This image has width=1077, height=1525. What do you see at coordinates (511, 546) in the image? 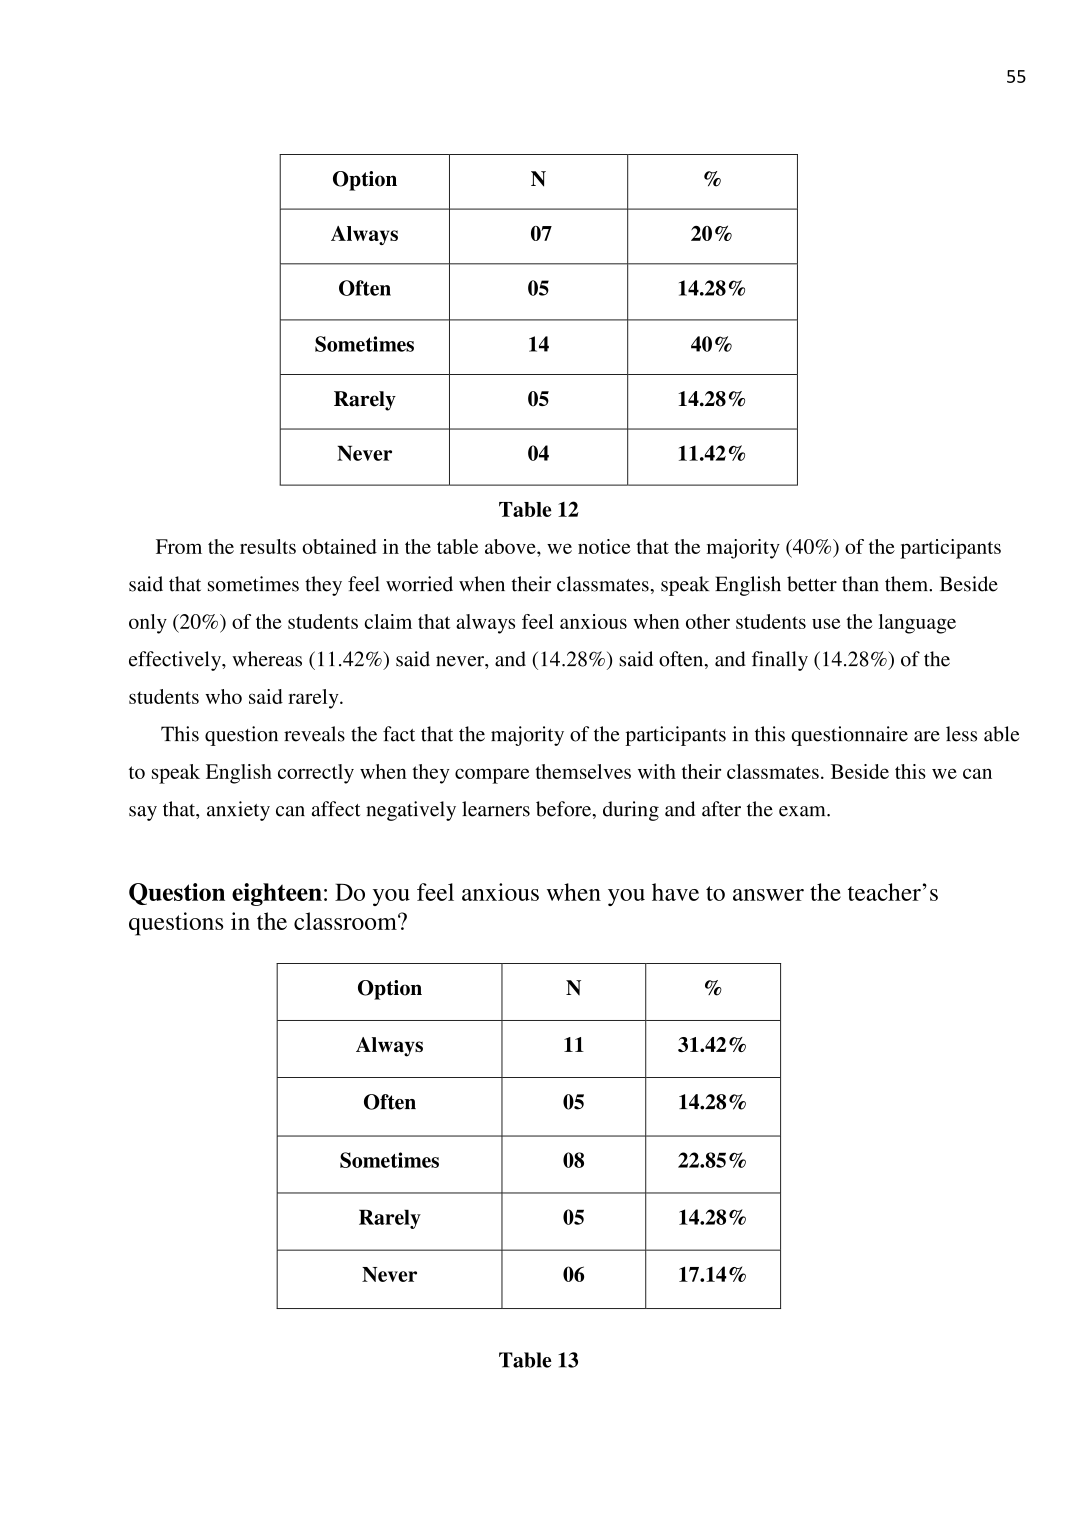
I see `above` at bounding box center [511, 546].
